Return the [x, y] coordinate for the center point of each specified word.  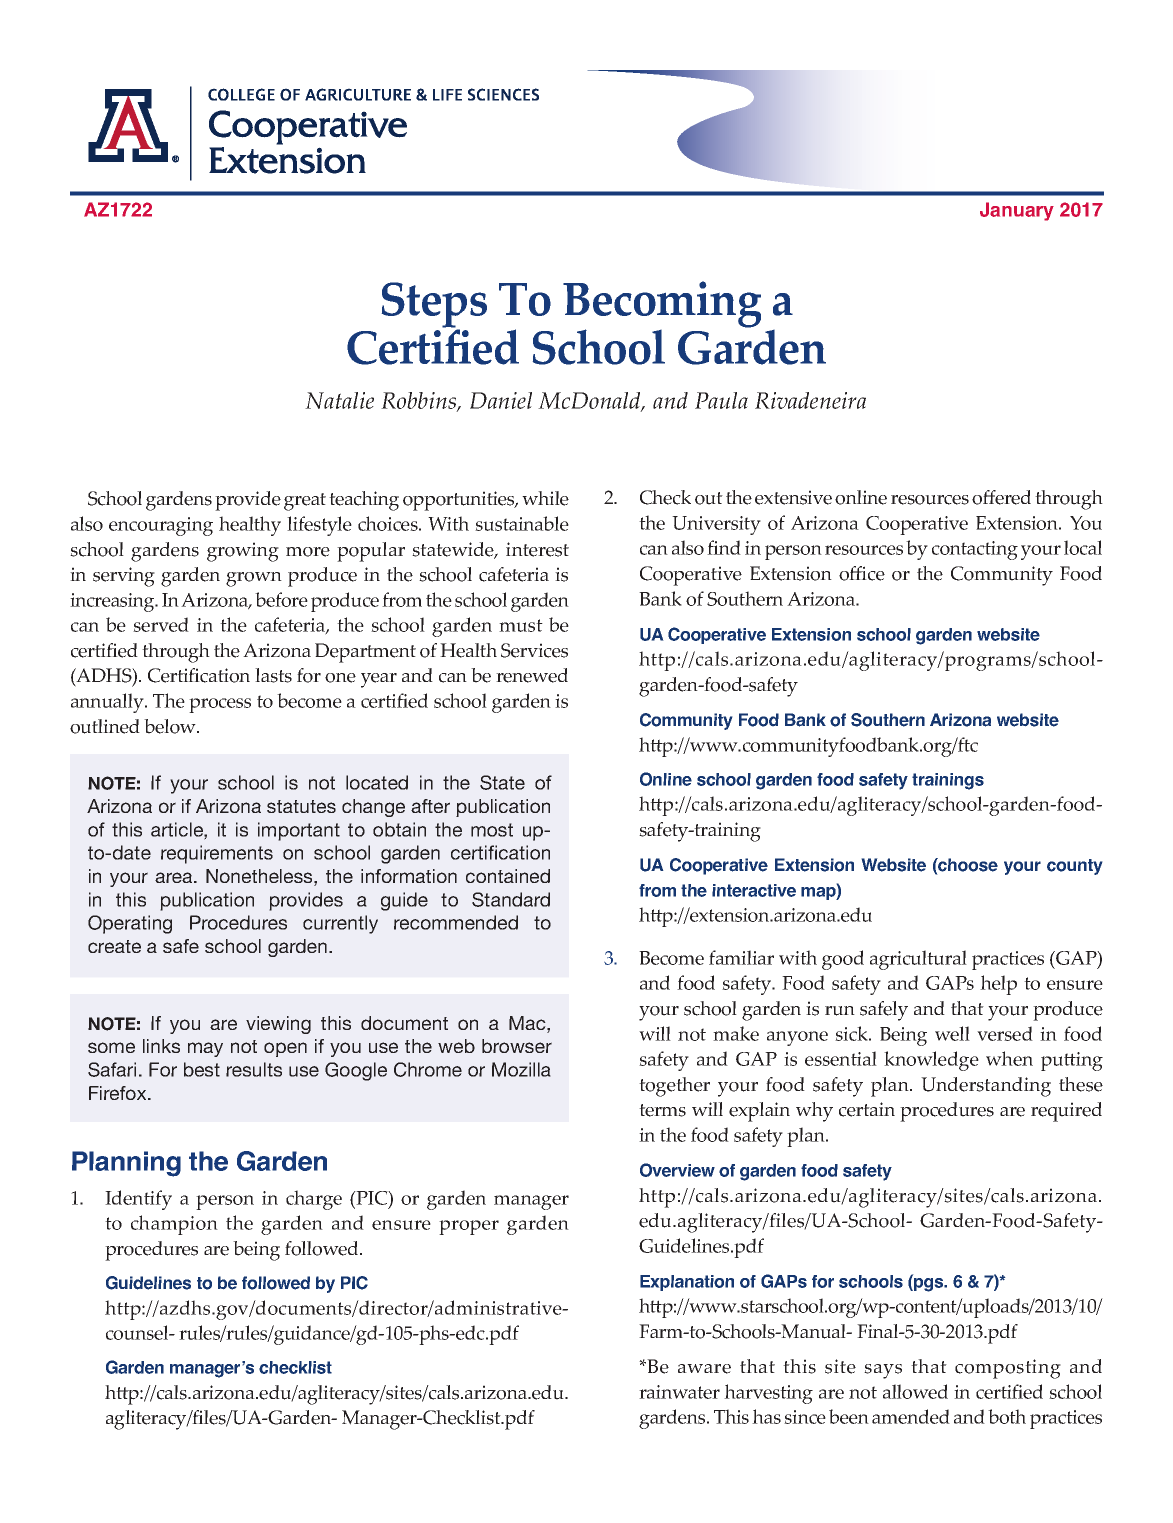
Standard [511, 899]
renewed [532, 675]
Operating [130, 924]
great [305, 502]
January [1017, 211]
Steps [434, 306]
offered [1001, 497]
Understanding [986, 1087]
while [545, 498]
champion [174, 1225]
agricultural [918, 960]
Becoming [662, 305]
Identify [138, 1200]
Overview [677, 1170]
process [220, 705]
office [862, 573]
